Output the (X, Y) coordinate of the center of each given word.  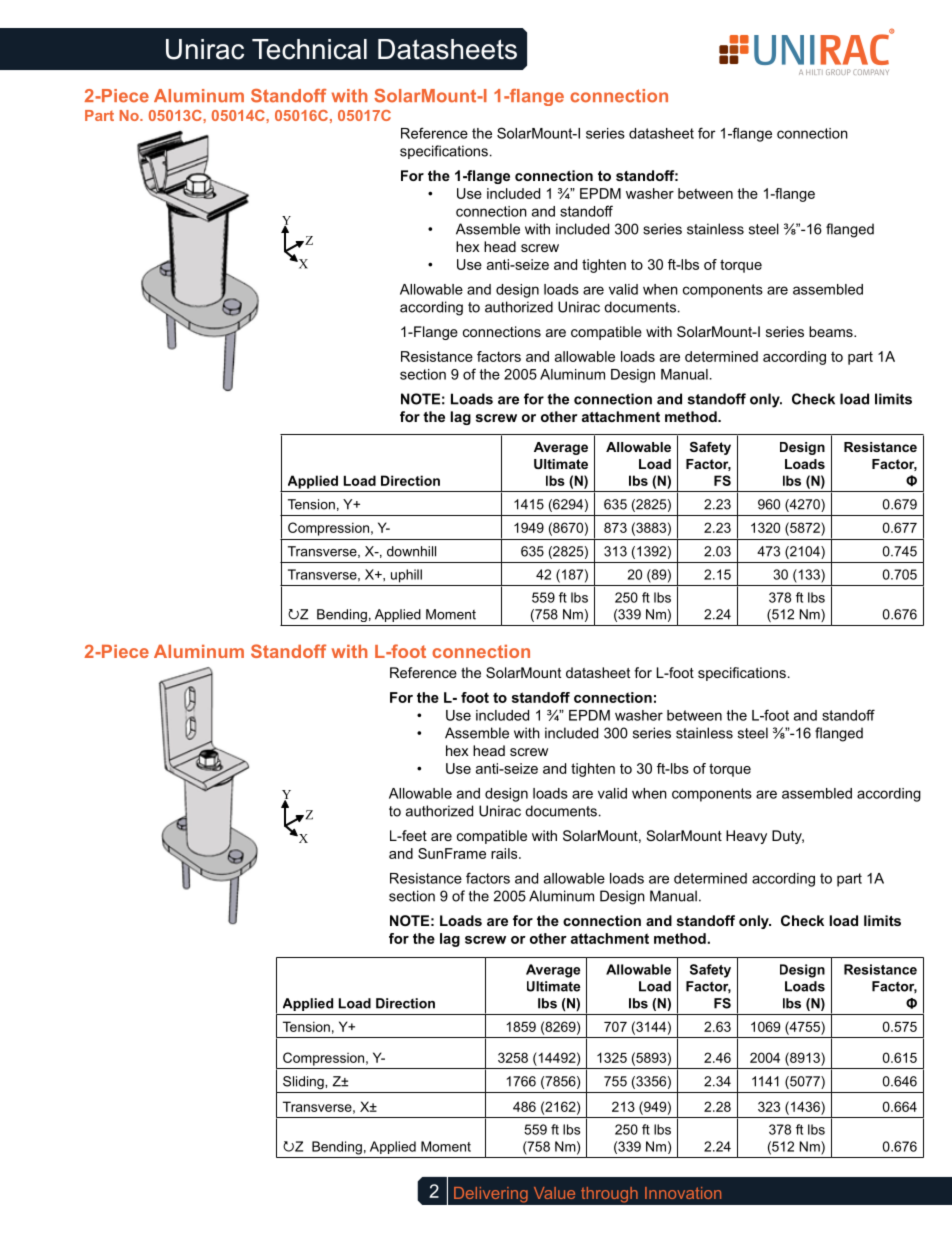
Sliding (304, 1082)
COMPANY (871, 72)
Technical (309, 49)
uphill (406, 576)
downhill (411, 551)
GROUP (838, 72)
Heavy (746, 837)
